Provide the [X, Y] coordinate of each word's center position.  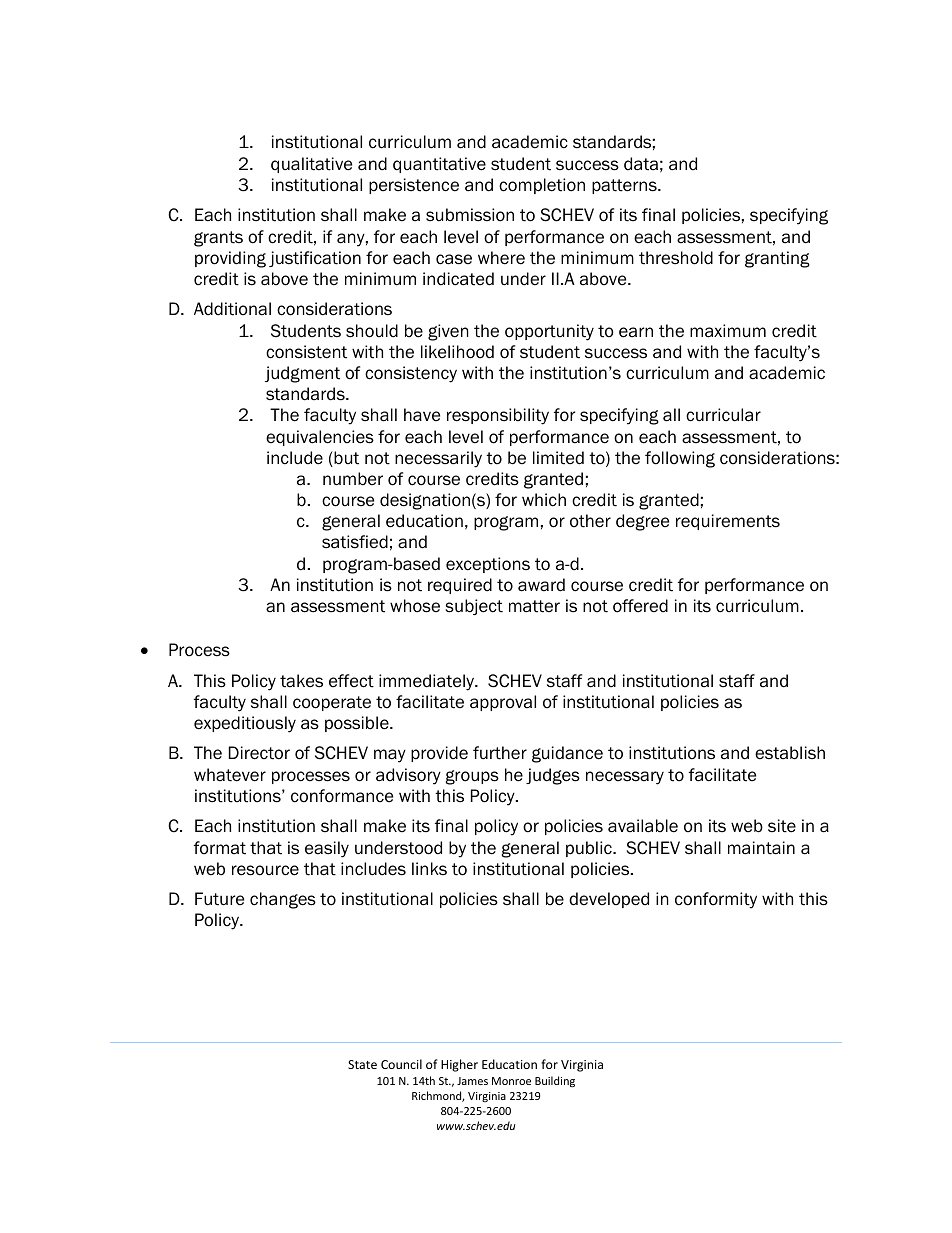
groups [472, 777]
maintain [761, 848]
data [641, 164]
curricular [723, 415]
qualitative [311, 165]
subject [474, 607]
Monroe [511, 1081]
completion [542, 186]
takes [301, 681]
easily [327, 849]
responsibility [498, 416]
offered [640, 606]
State [362, 1064]
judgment [302, 374]
